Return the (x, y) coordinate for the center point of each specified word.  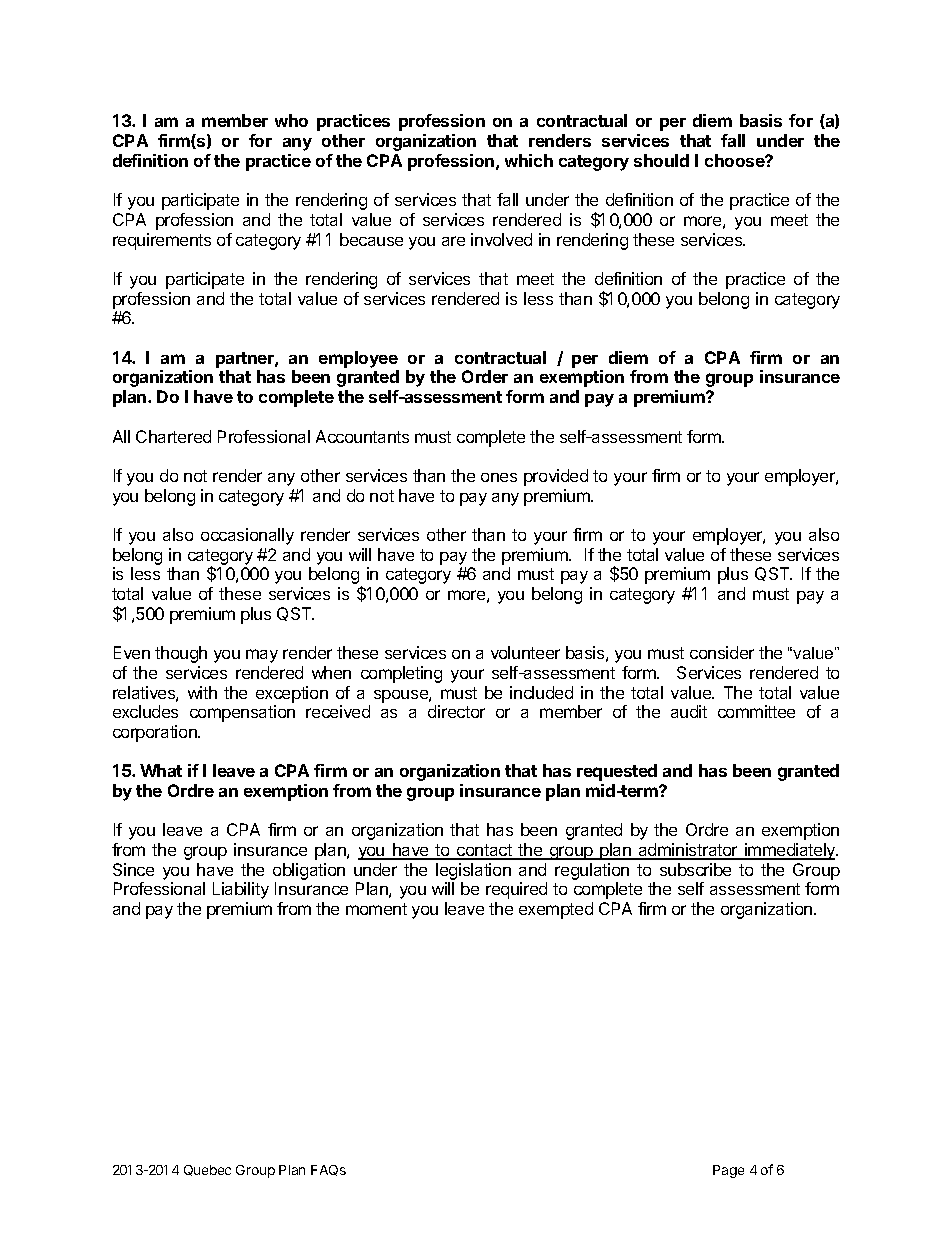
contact (484, 851)
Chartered (173, 436)
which (529, 160)
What (161, 770)
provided (556, 477)
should (661, 160)
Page (728, 1171)
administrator (688, 851)
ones (499, 477)
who (291, 120)
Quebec (207, 1170)
